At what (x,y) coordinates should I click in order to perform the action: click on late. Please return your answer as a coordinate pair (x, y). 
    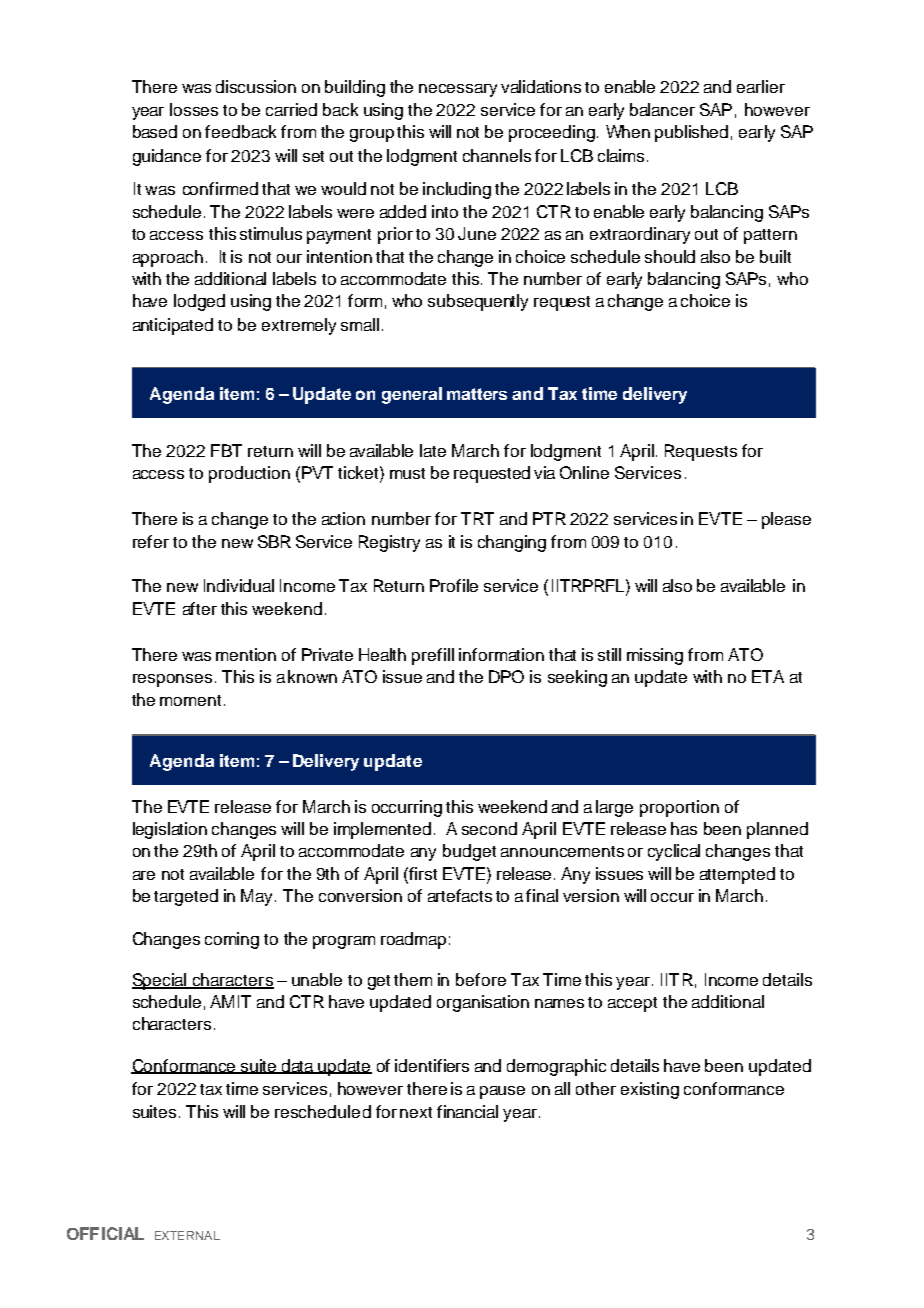
    Looking at the image, I should click on (433, 450).
